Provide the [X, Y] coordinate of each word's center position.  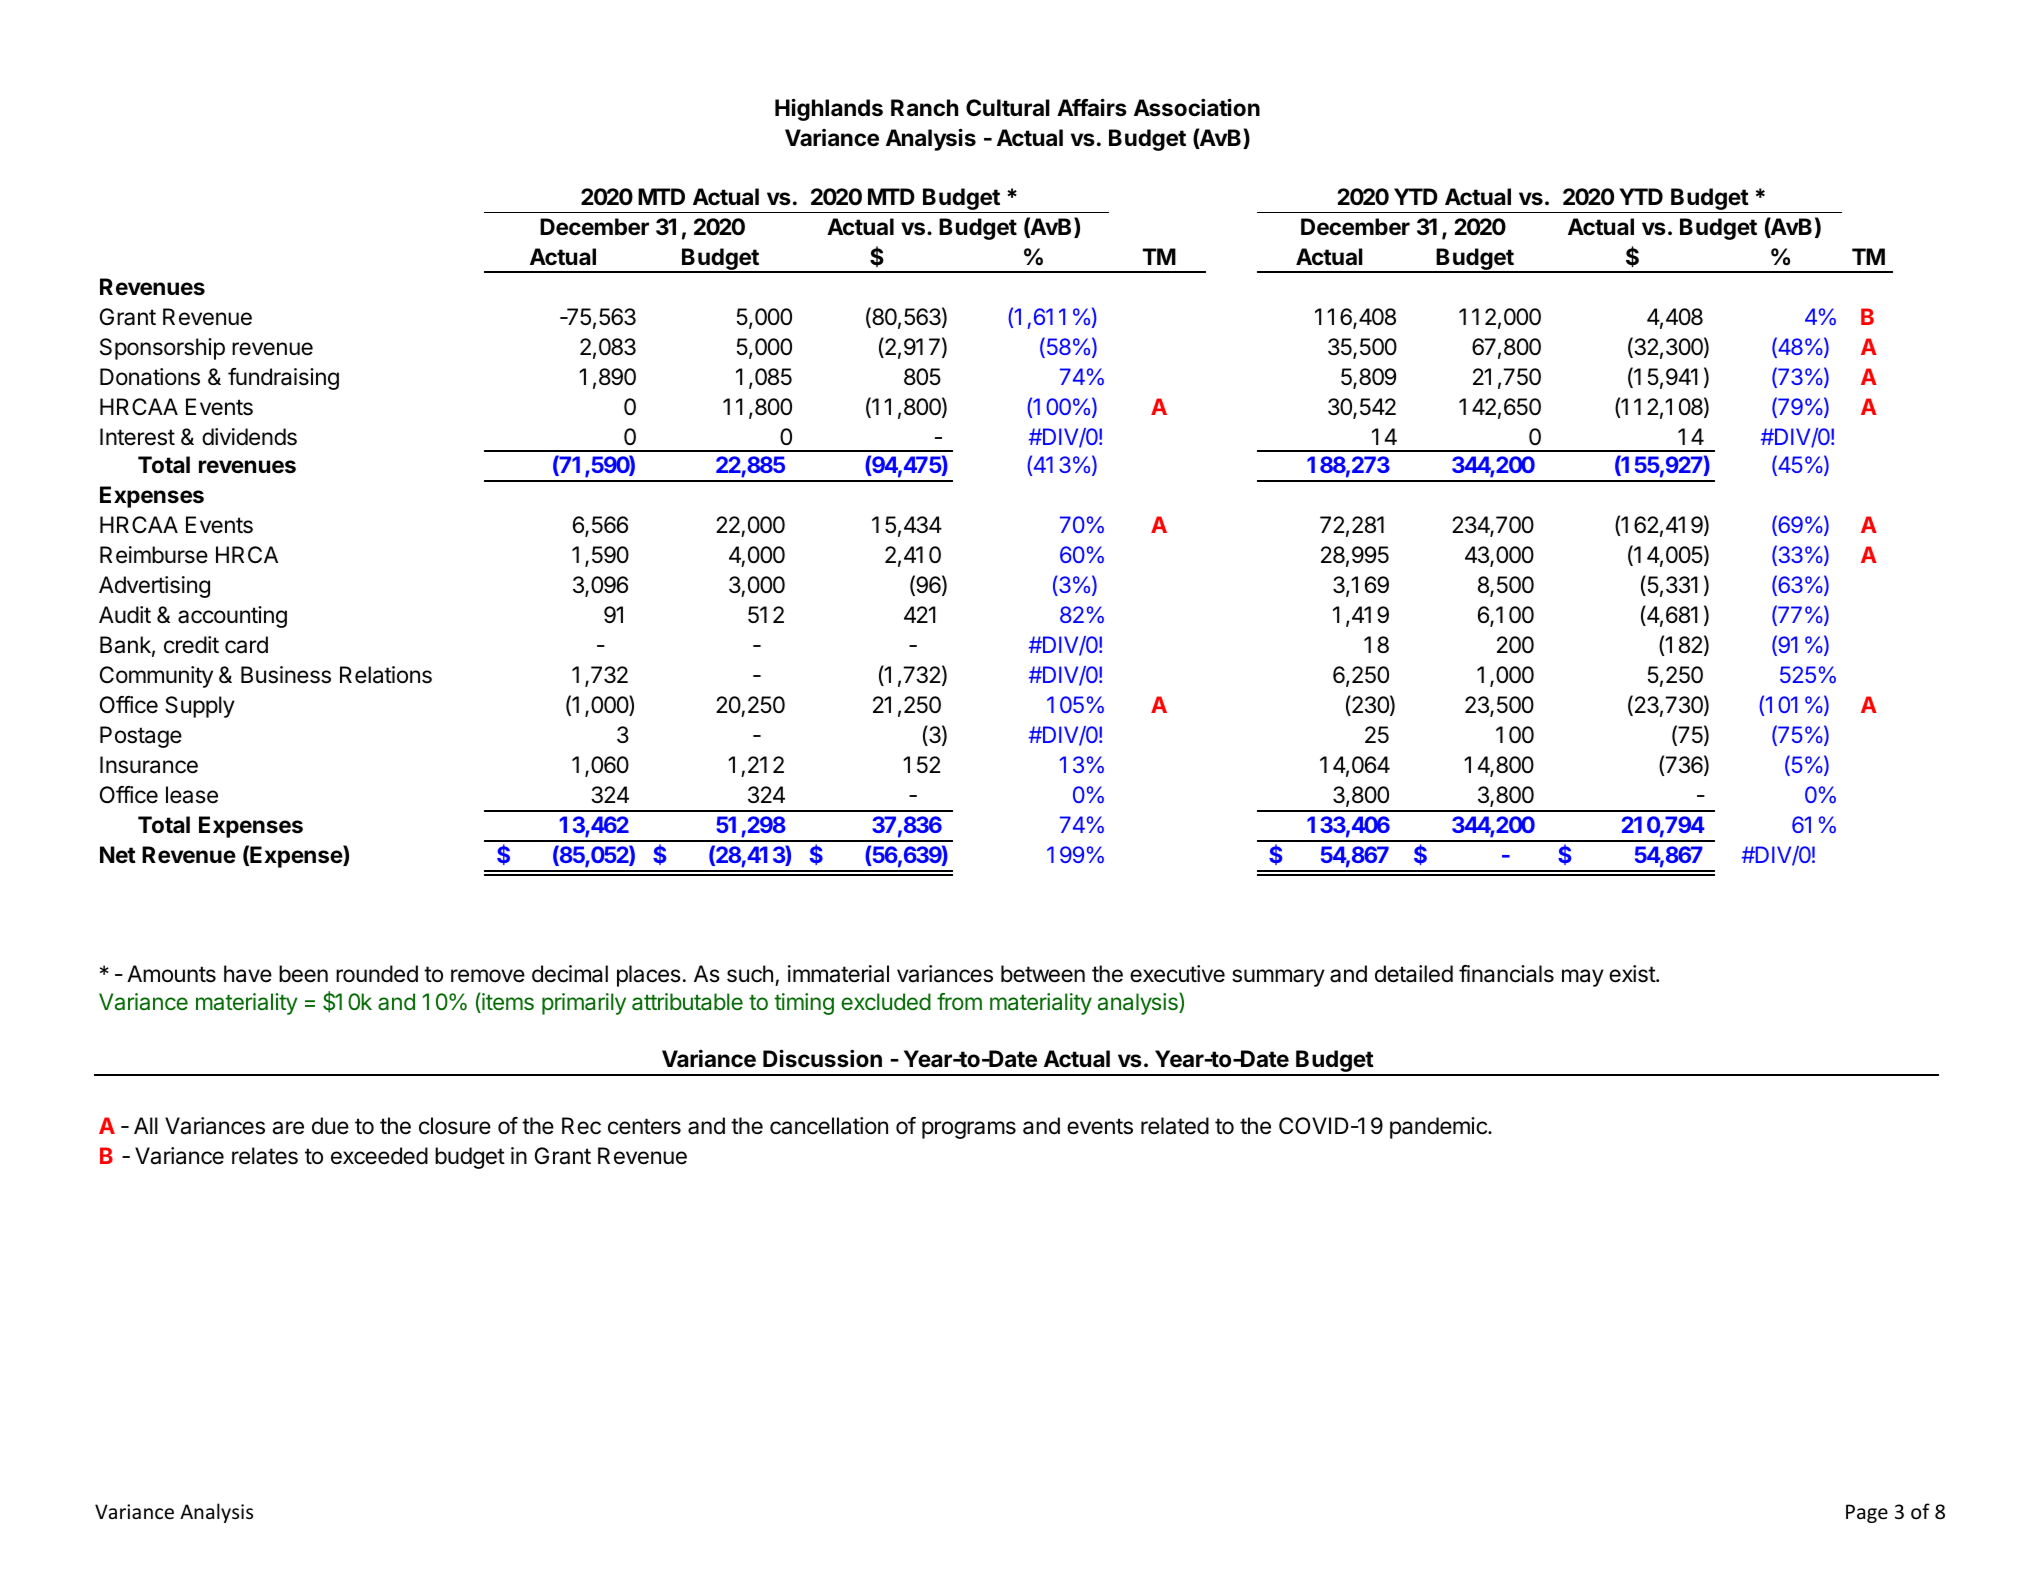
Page [1867, 1513]
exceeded [379, 1156]
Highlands [829, 109]
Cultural [1008, 108]
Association [1197, 107]
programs [969, 1130]
